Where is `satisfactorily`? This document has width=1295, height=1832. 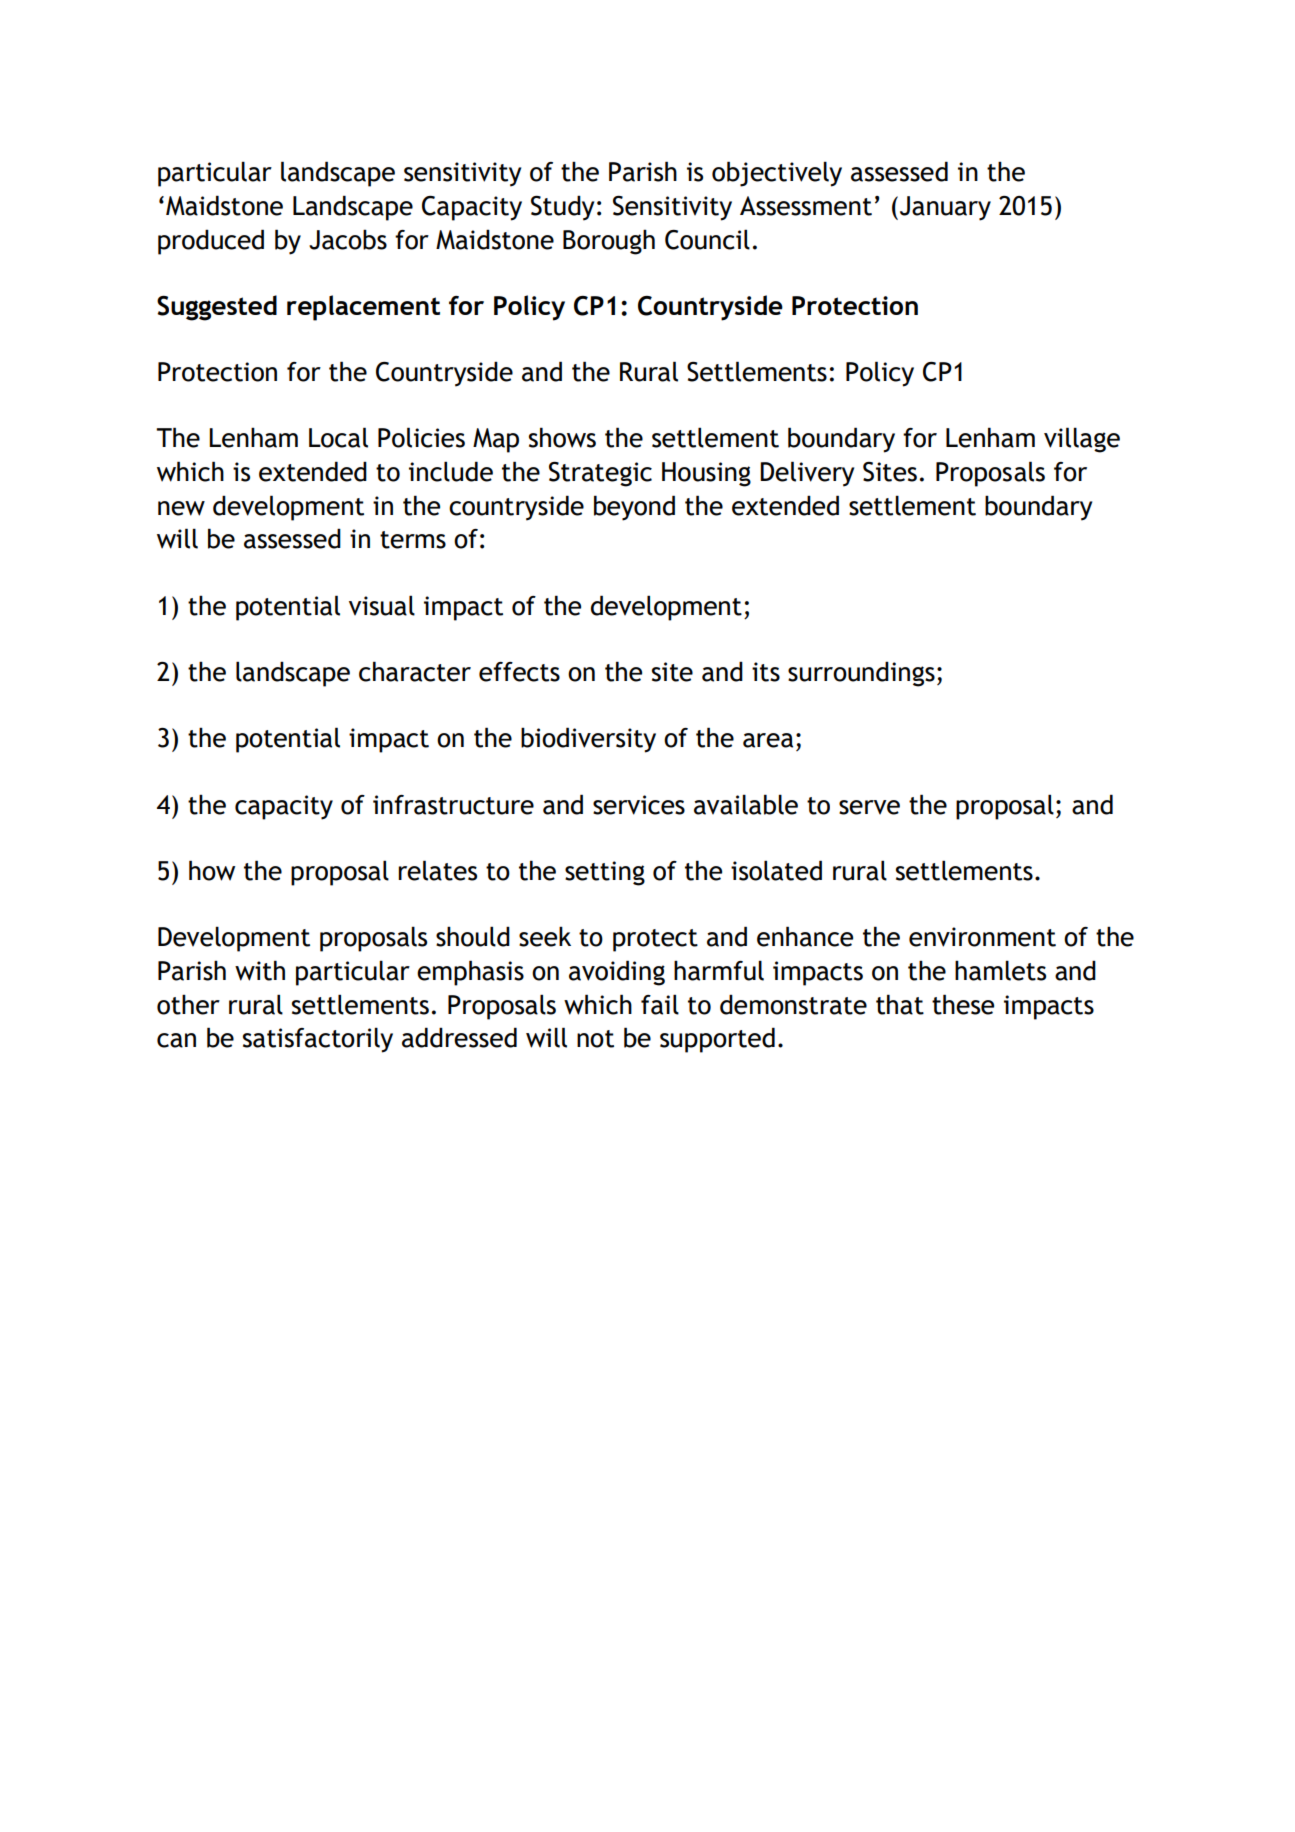 satisfactorily is located at coordinates (318, 1040).
